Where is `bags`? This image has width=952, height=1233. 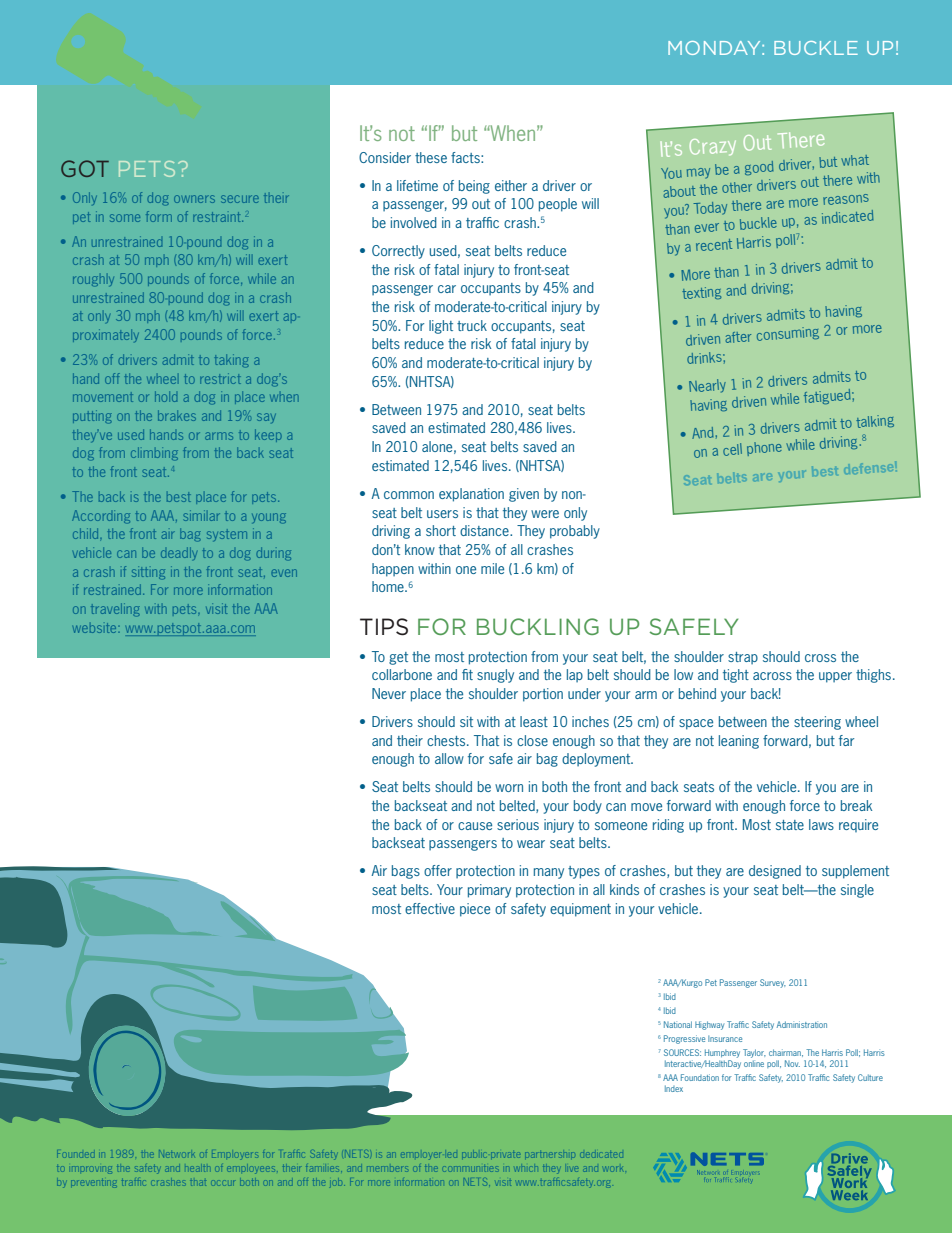
bags is located at coordinates (406, 872).
